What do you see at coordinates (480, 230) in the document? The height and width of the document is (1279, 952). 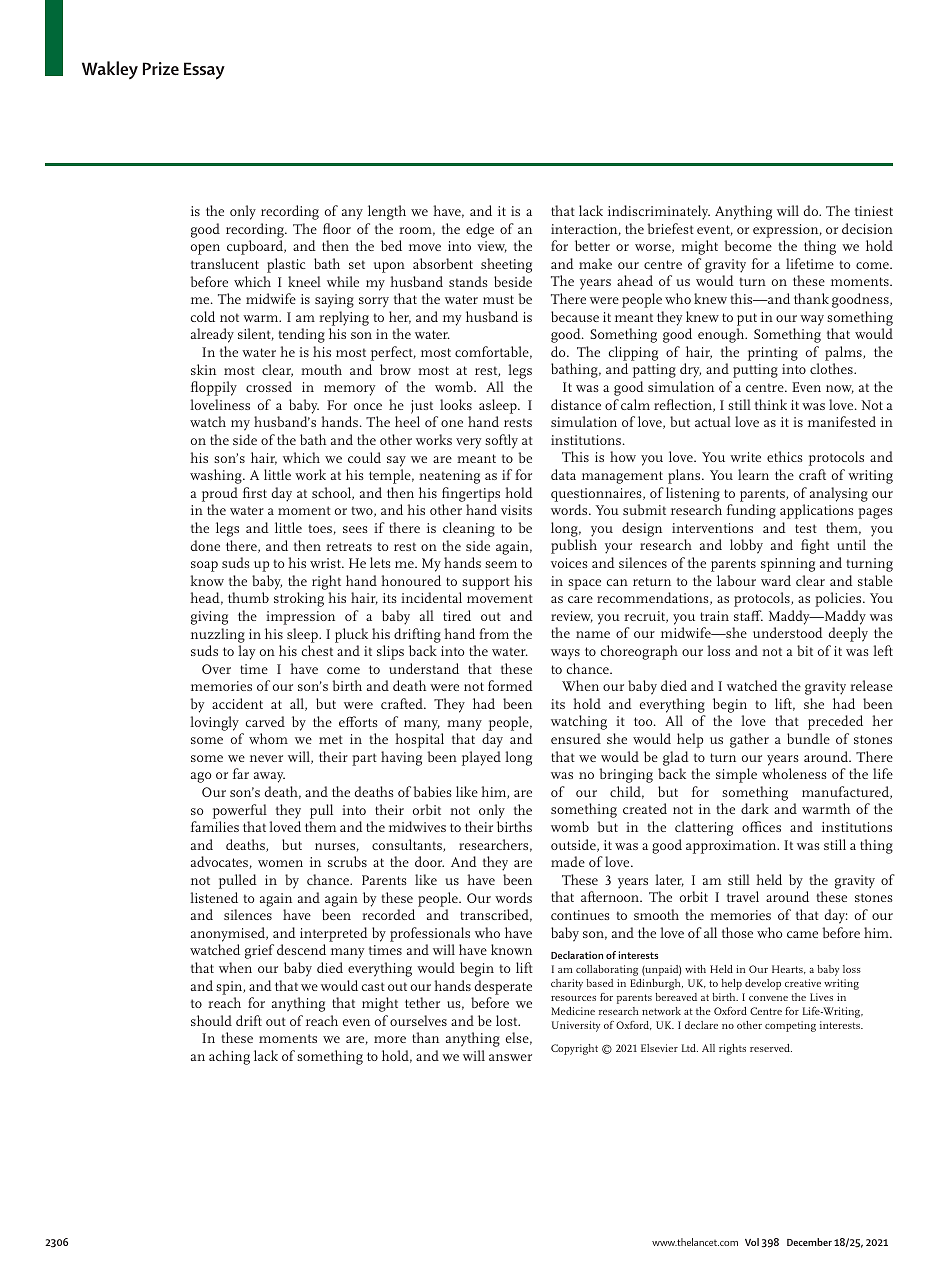 I see `edge` at bounding box center [480, 230].
